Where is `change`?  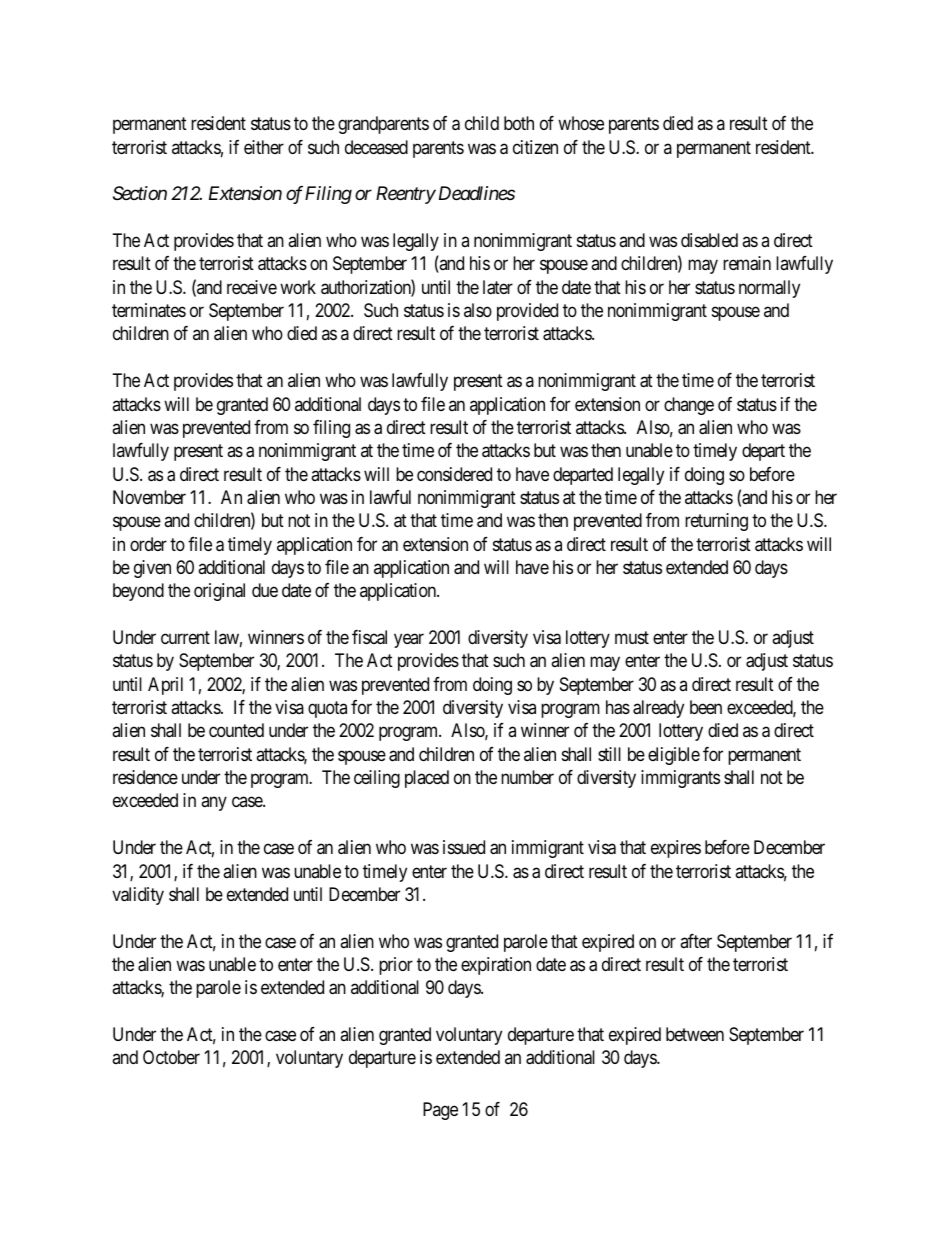 change is located at coordinates (689, 406).
